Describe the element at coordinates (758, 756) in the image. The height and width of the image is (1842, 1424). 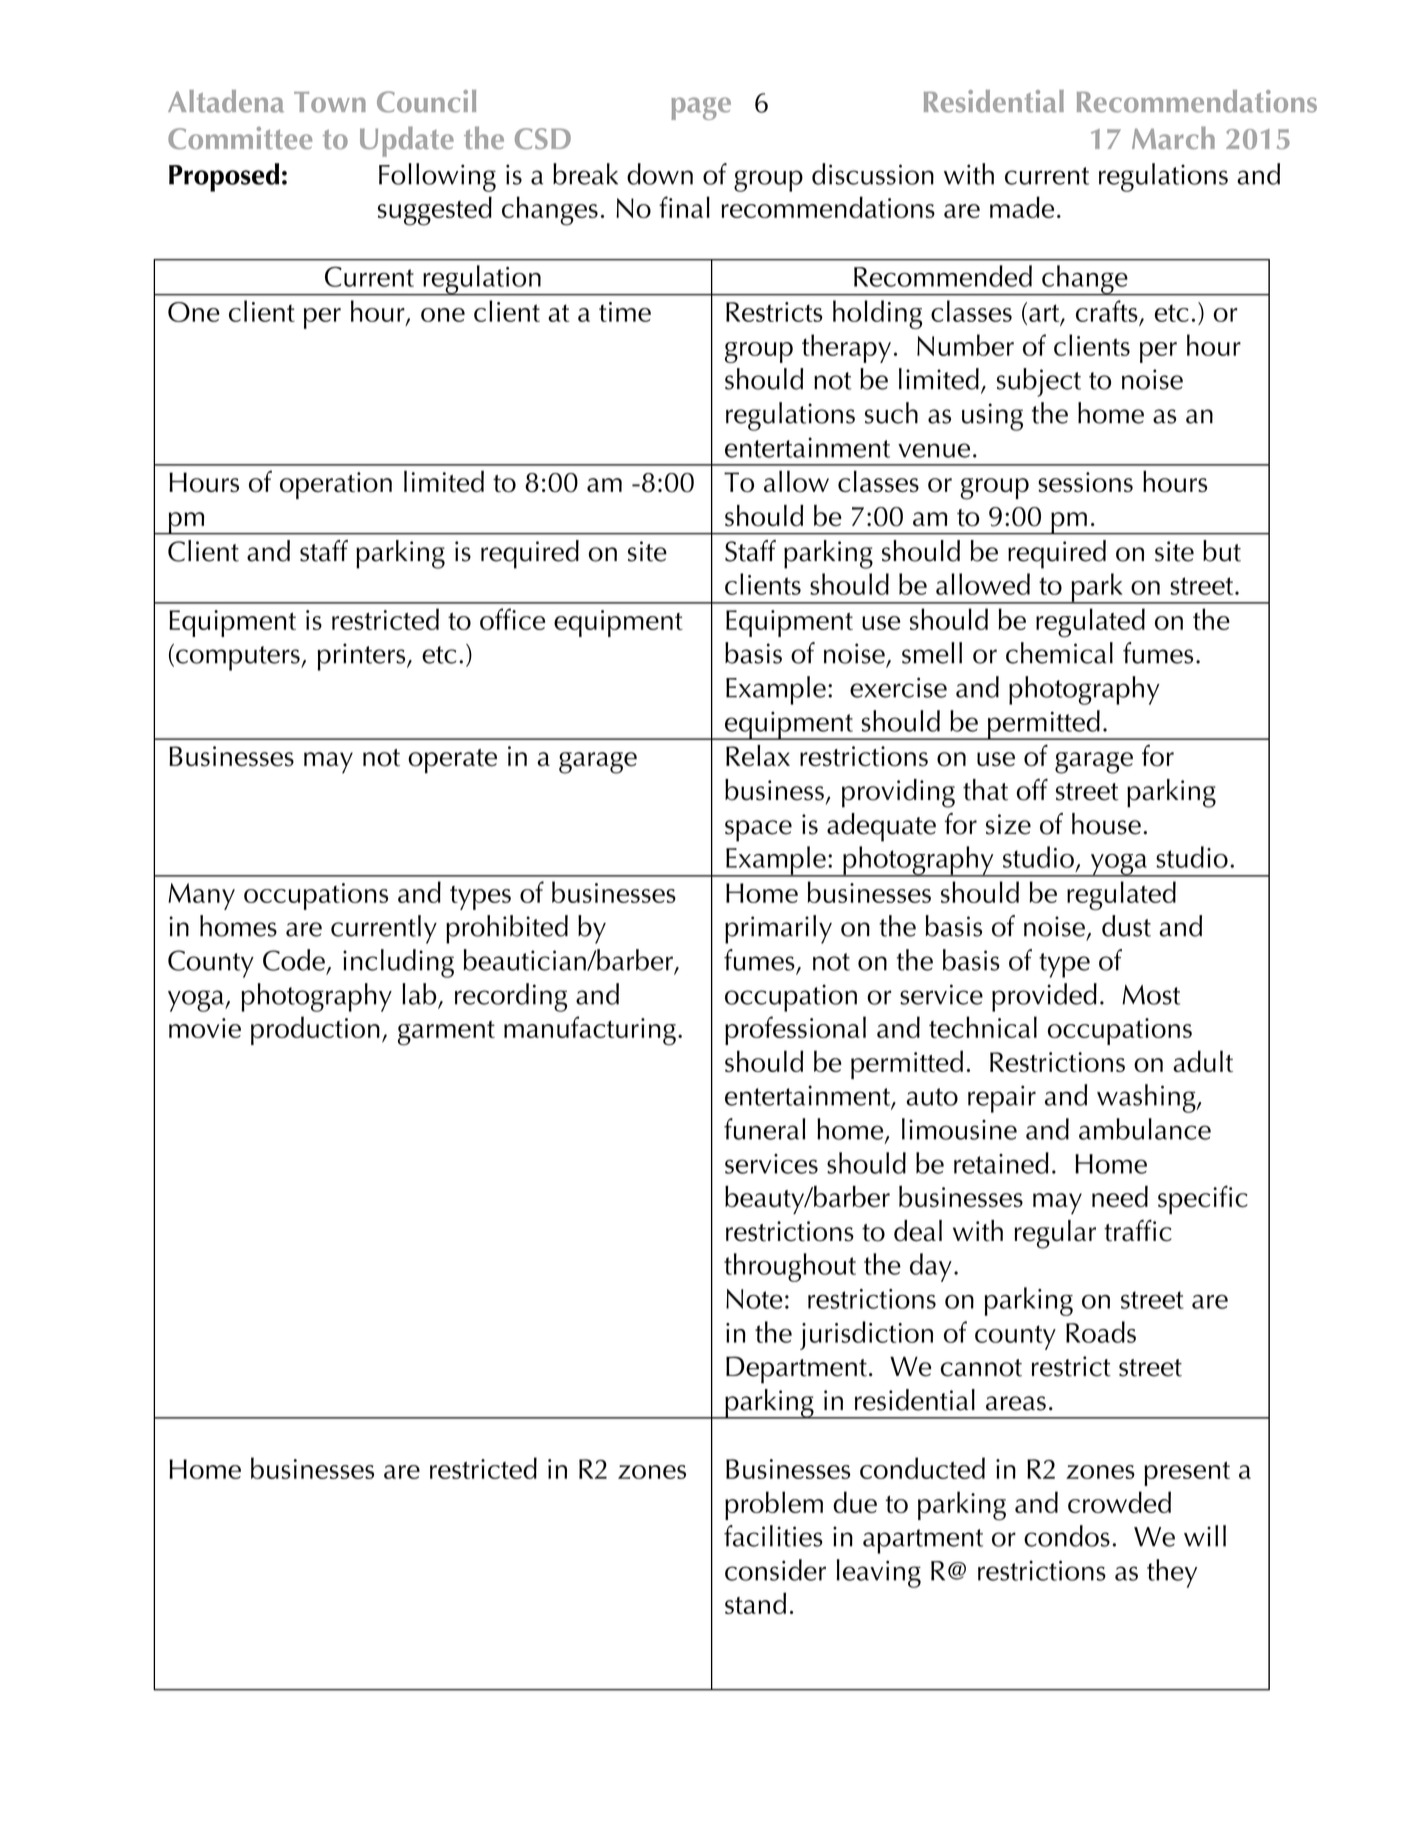
I see `Relax` at that location.
